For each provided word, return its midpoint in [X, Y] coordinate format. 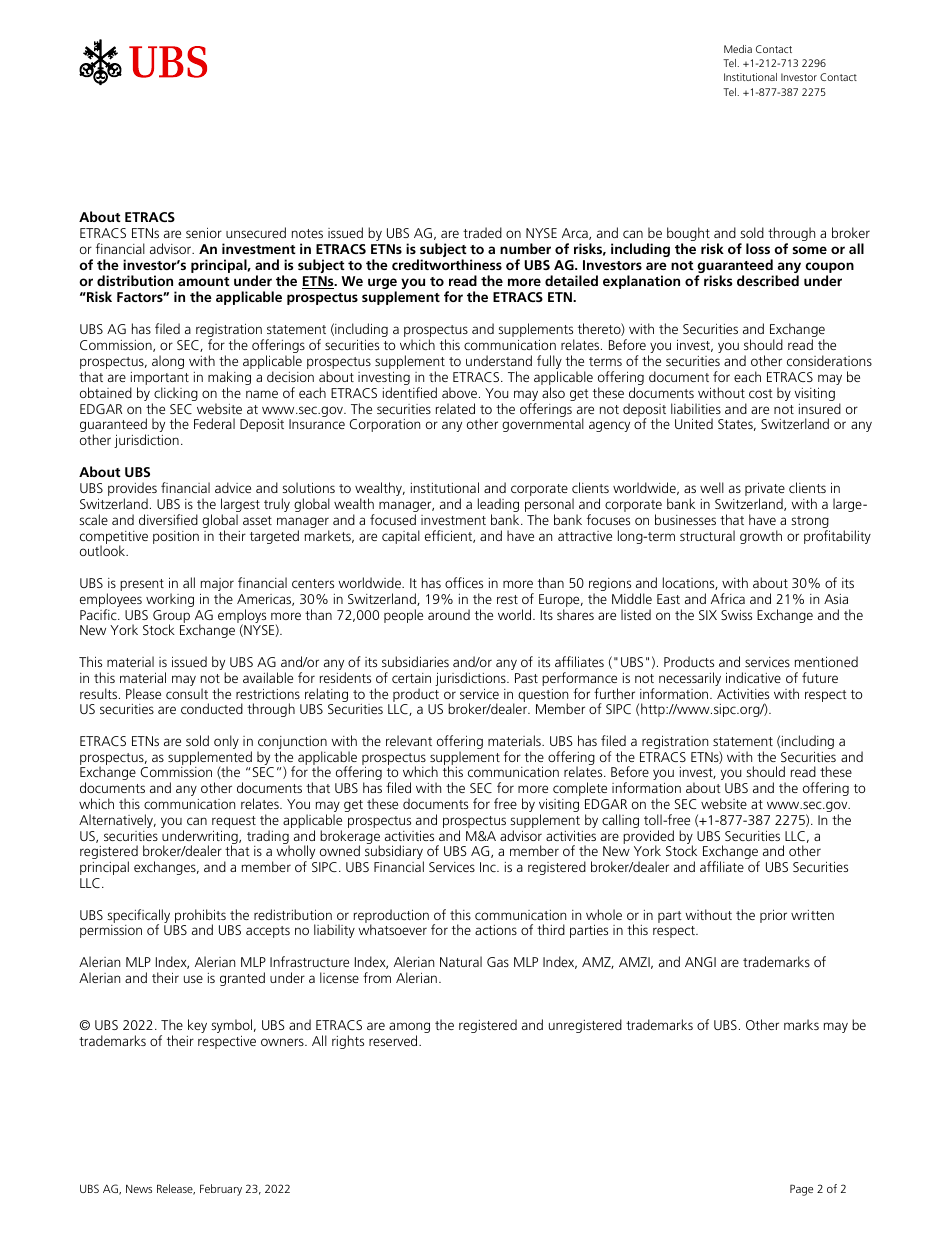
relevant [409, 740]
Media [738, 49]
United [694, 423]
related [455, 408]
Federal [214, 423]
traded [482, 232]
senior [204, 232]
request [234, 823]
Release [176, 1189]
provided [648, 838]
